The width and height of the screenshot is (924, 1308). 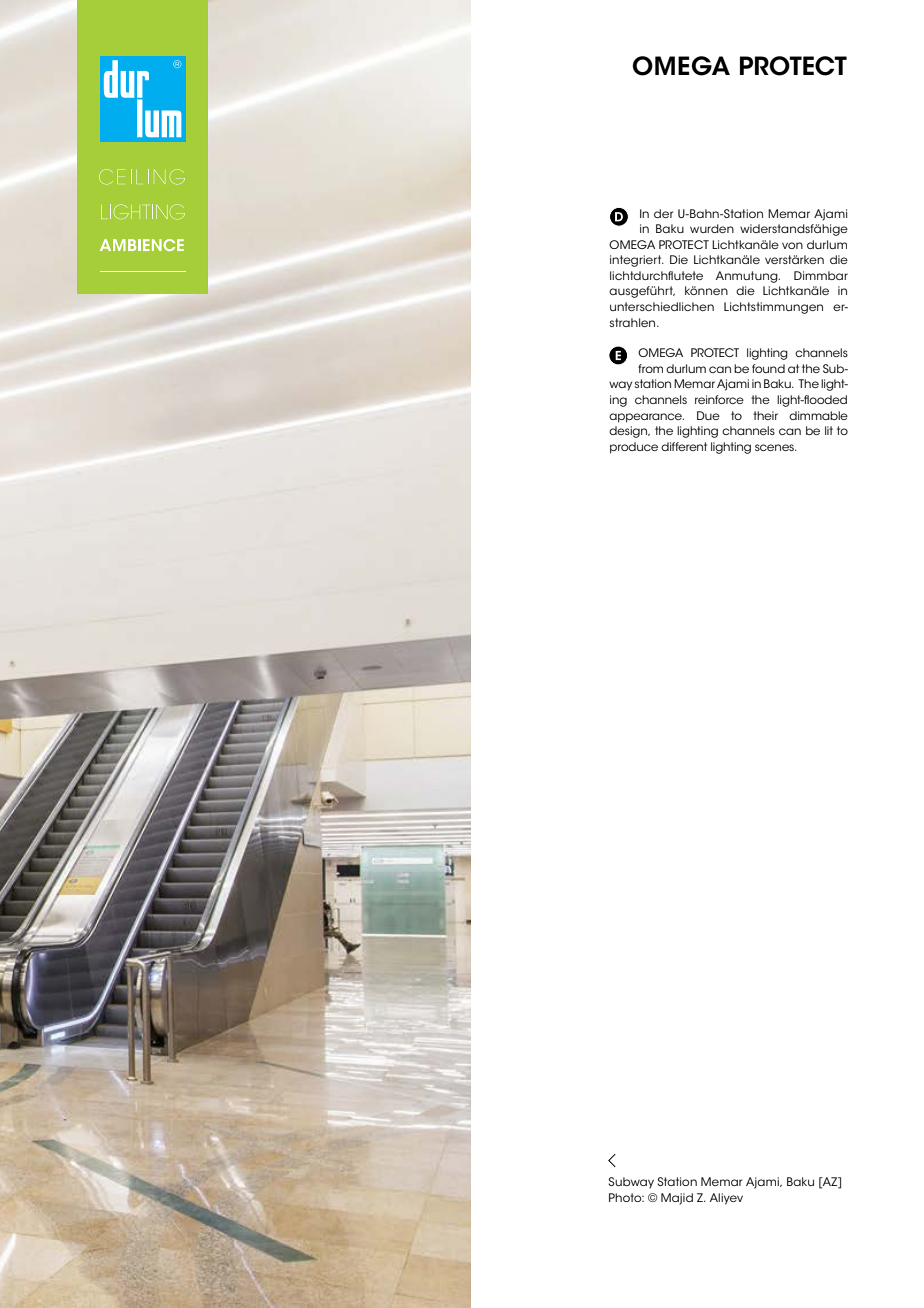 I want to click on Due, so click(x=708, y=415).
